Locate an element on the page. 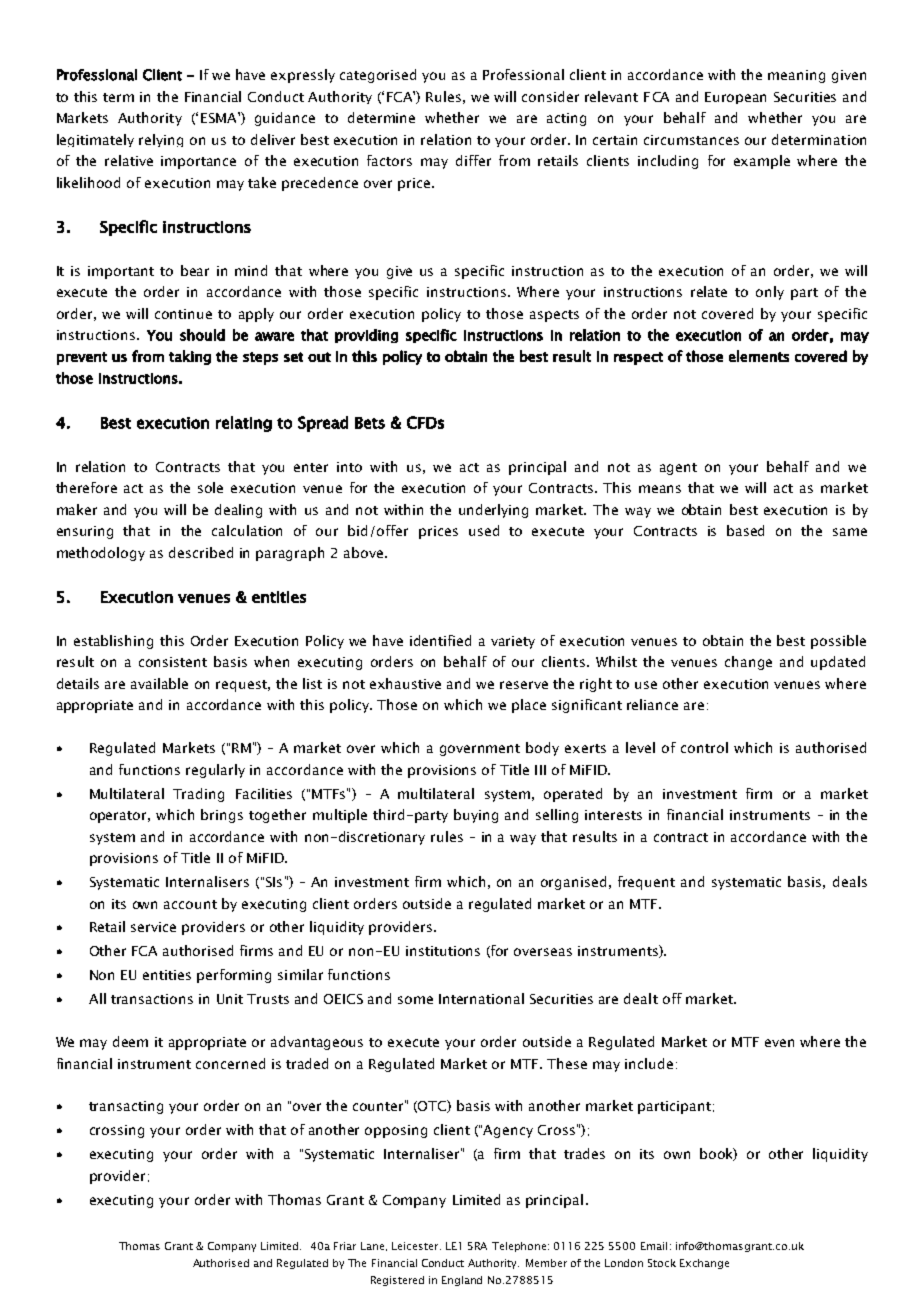  institutions is located at coordinates (443, 951).
